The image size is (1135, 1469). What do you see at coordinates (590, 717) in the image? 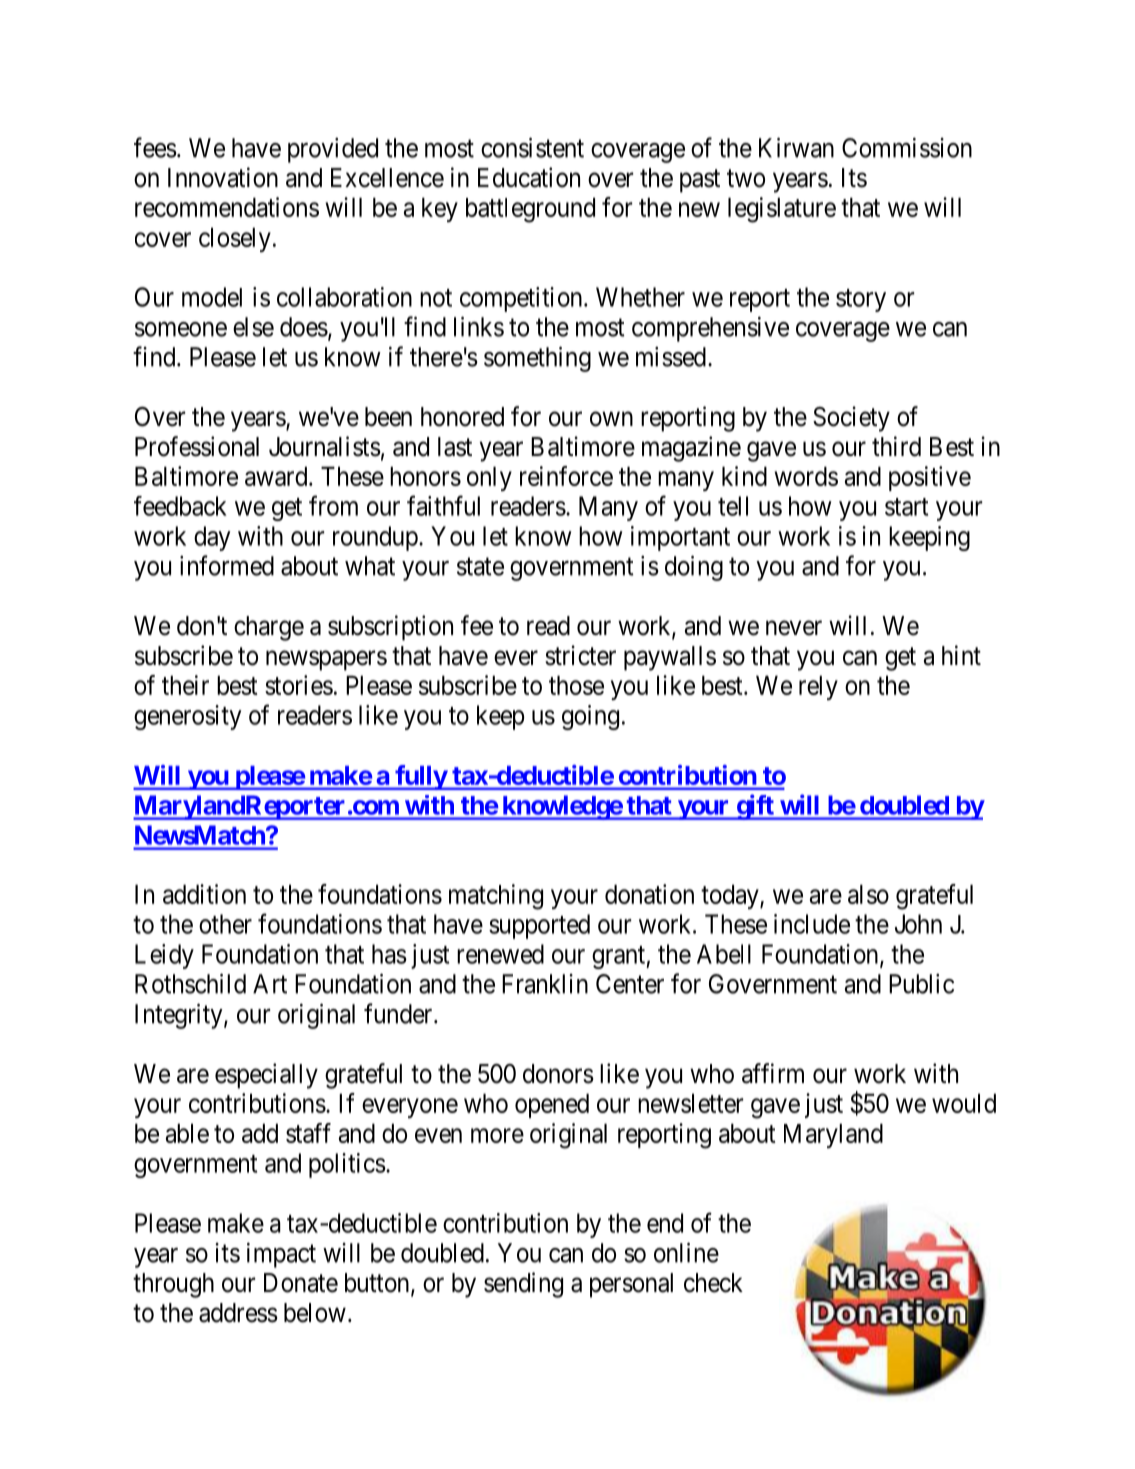
I see `going` at bounding box center [590, 717].
